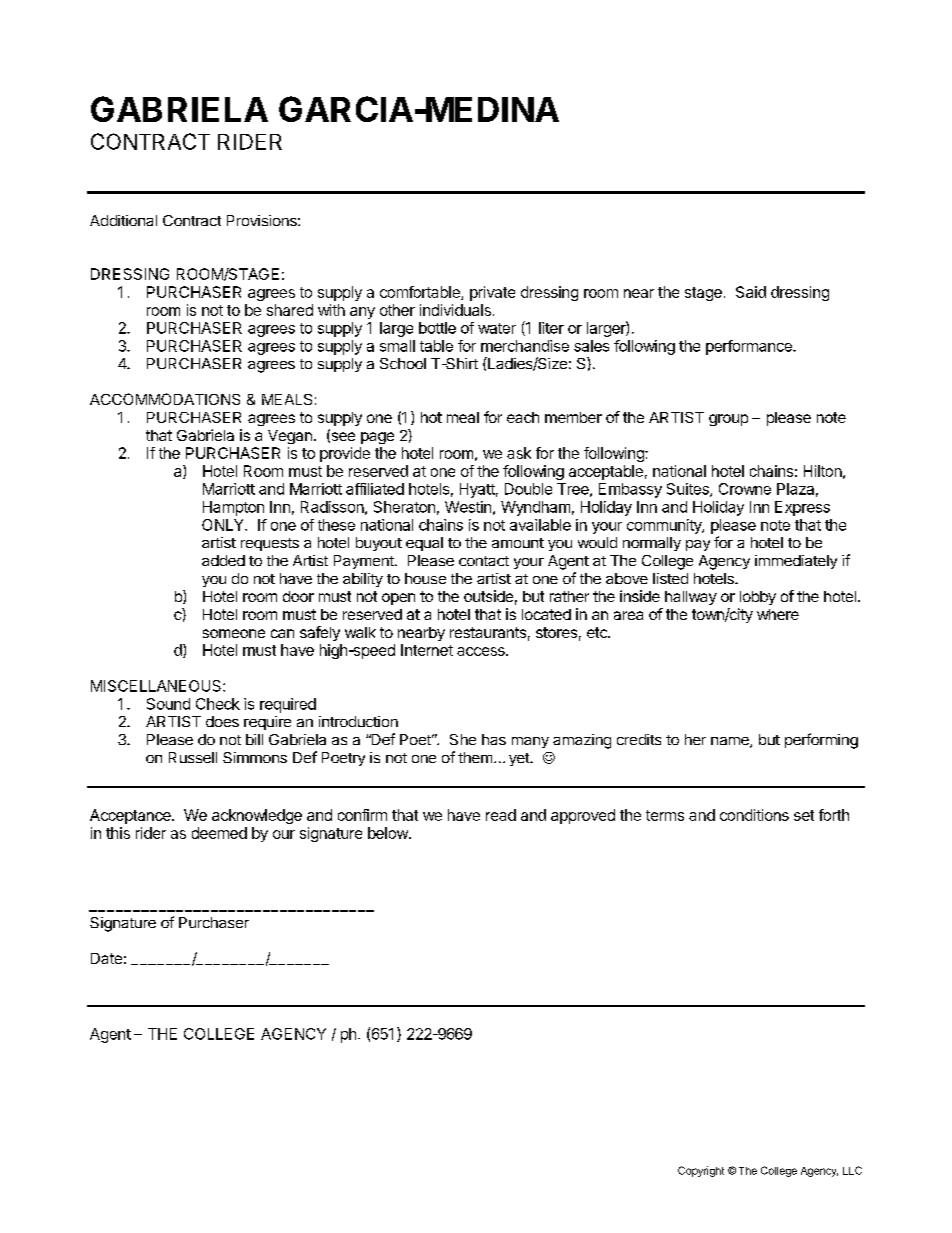 The height and width of the screenshot is (1233, 952). Describe the element at coordinates (751, 292) in the screenshot. I see `Said` at that location.
